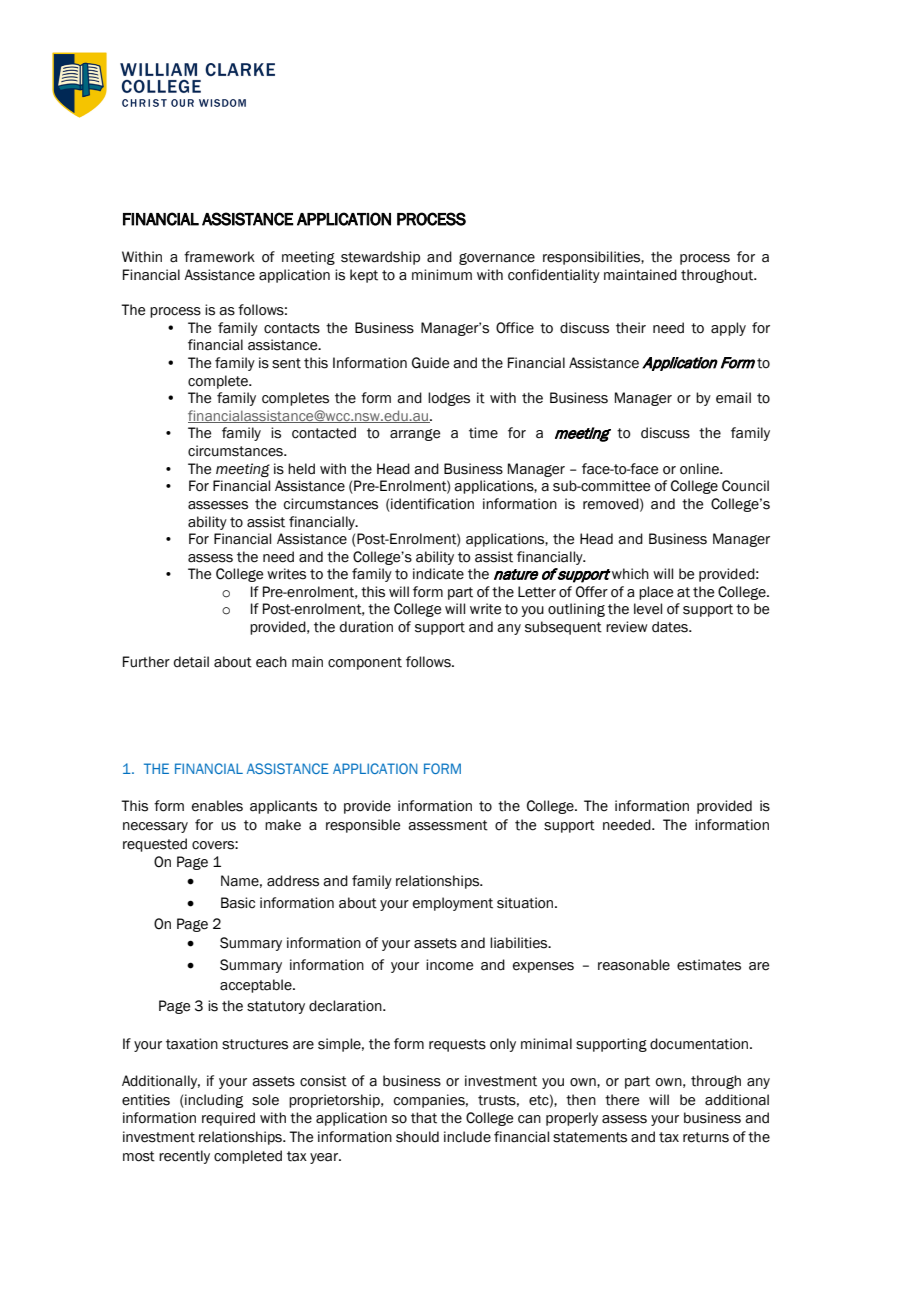 The width and height of the document is (924, 1308). Describe the element at coordinates (631, 328) in the document. I see `their` at that location.
